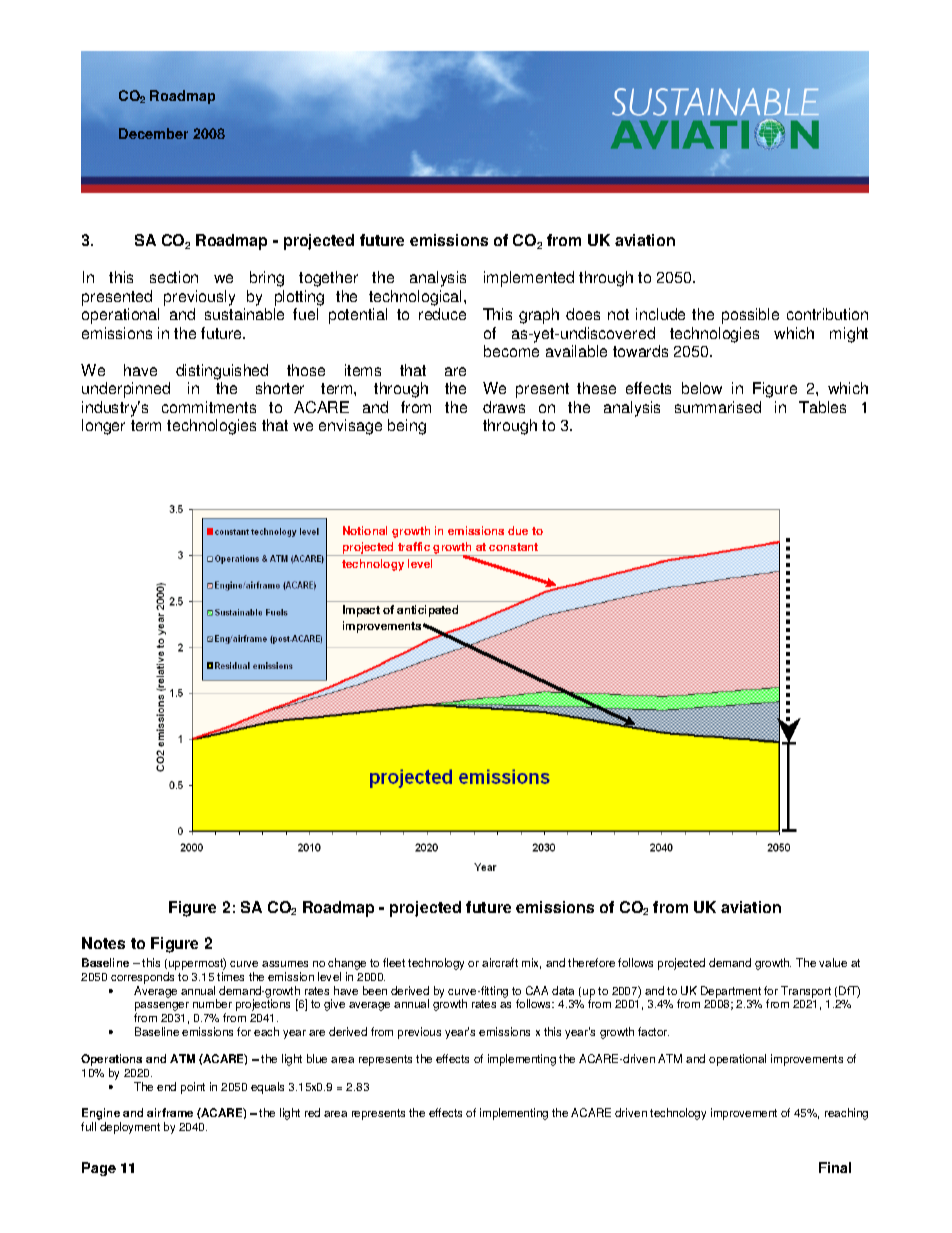  I want to click on possible, so click(750, 316).
